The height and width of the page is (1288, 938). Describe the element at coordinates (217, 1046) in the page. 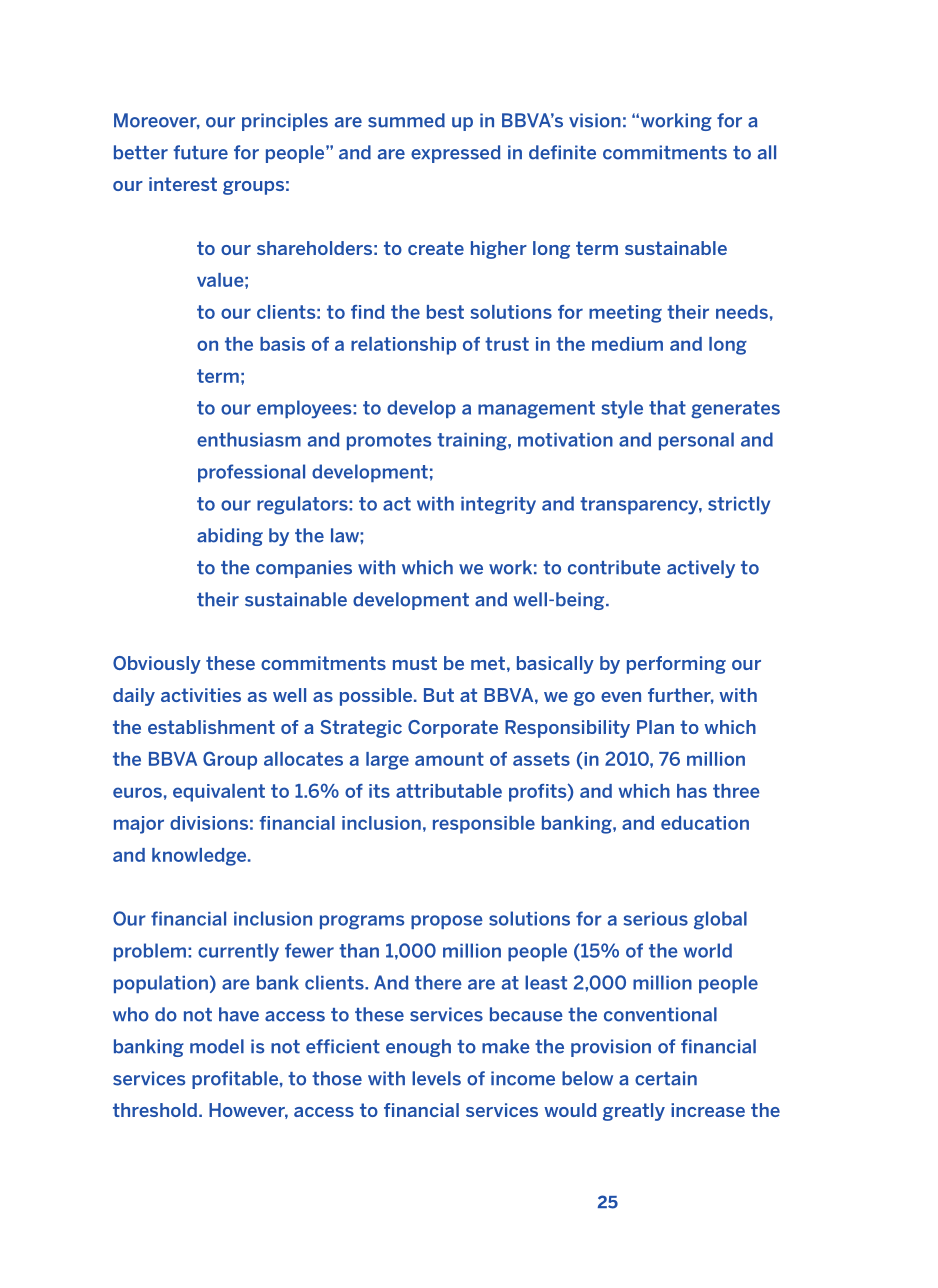

I see `model` at that location.
